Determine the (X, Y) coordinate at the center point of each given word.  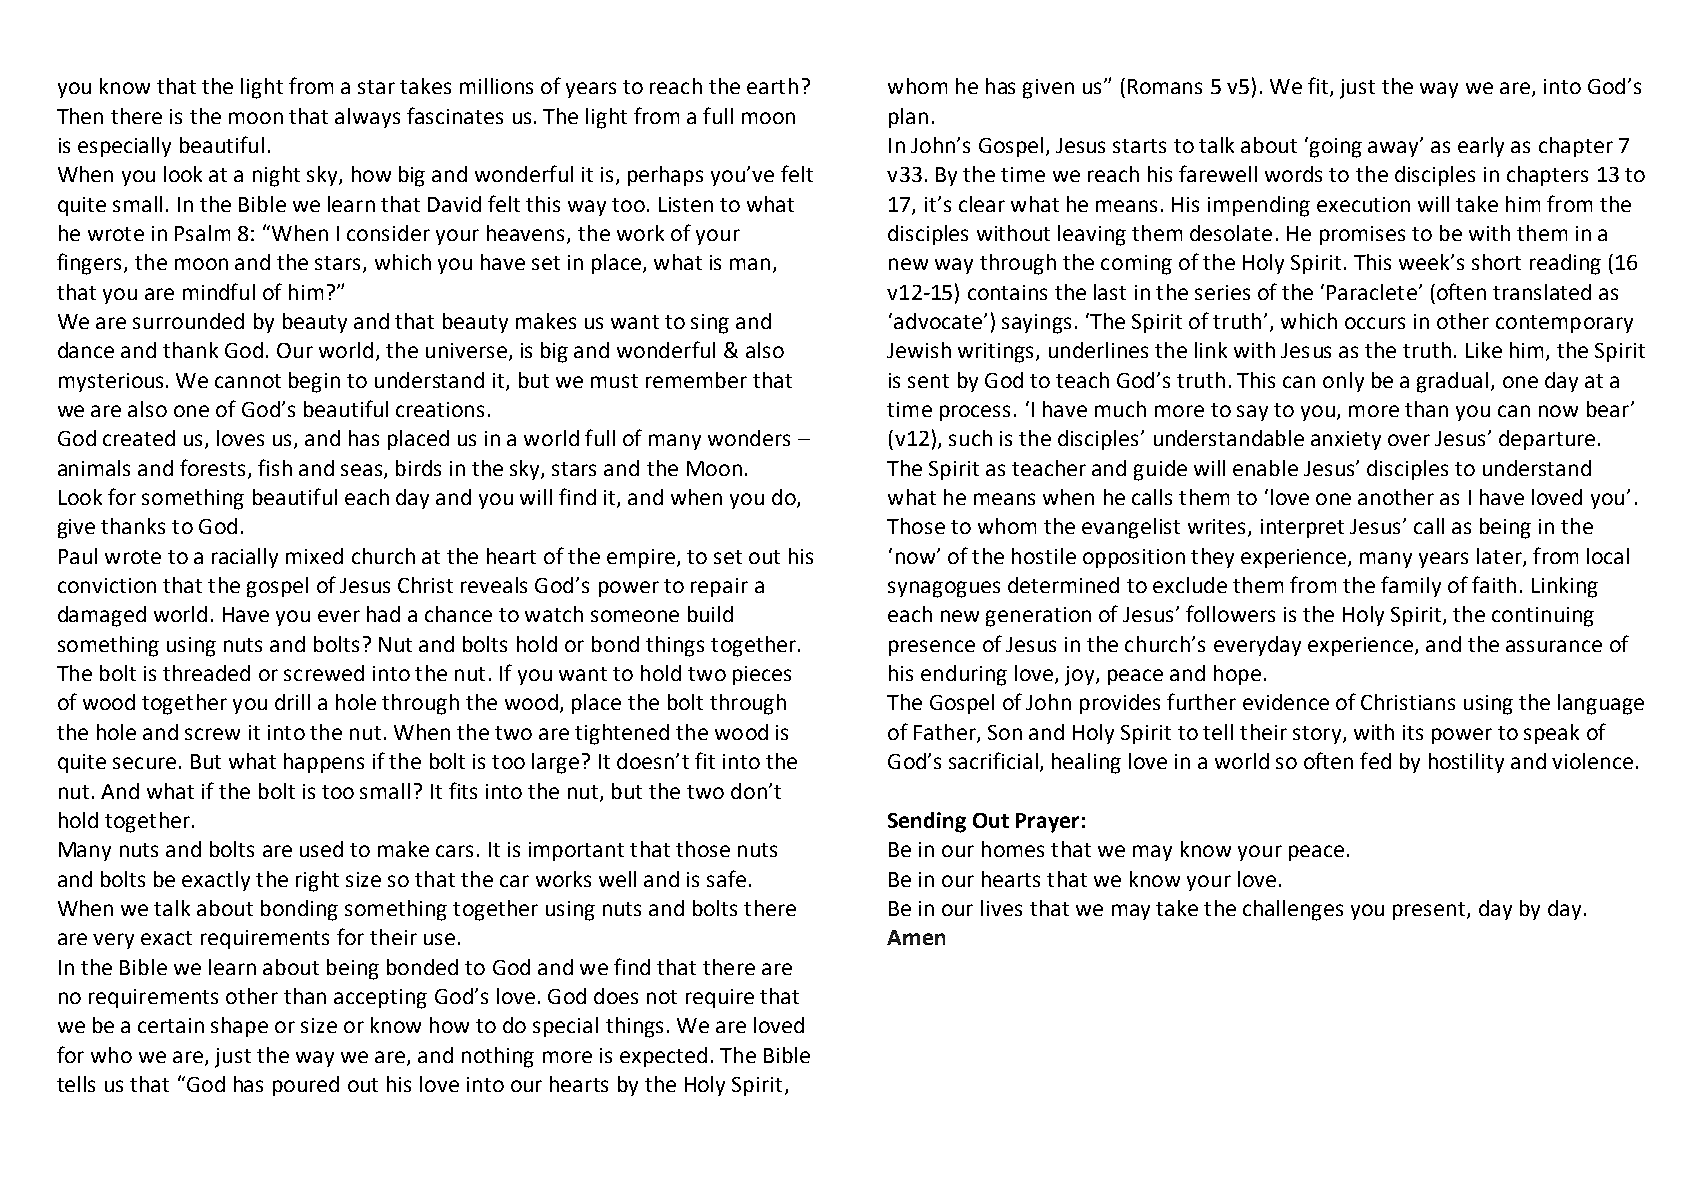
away (1394, 148)
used (321, 849)
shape (239, 1027)
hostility (1466, 763)
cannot (248, 381)
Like (1484, 350)
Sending (927, 822)
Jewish (919, 350)
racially (245, 558)
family (1411, 586)
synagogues (944, 589)
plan (908, 118)
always (367, 118)
